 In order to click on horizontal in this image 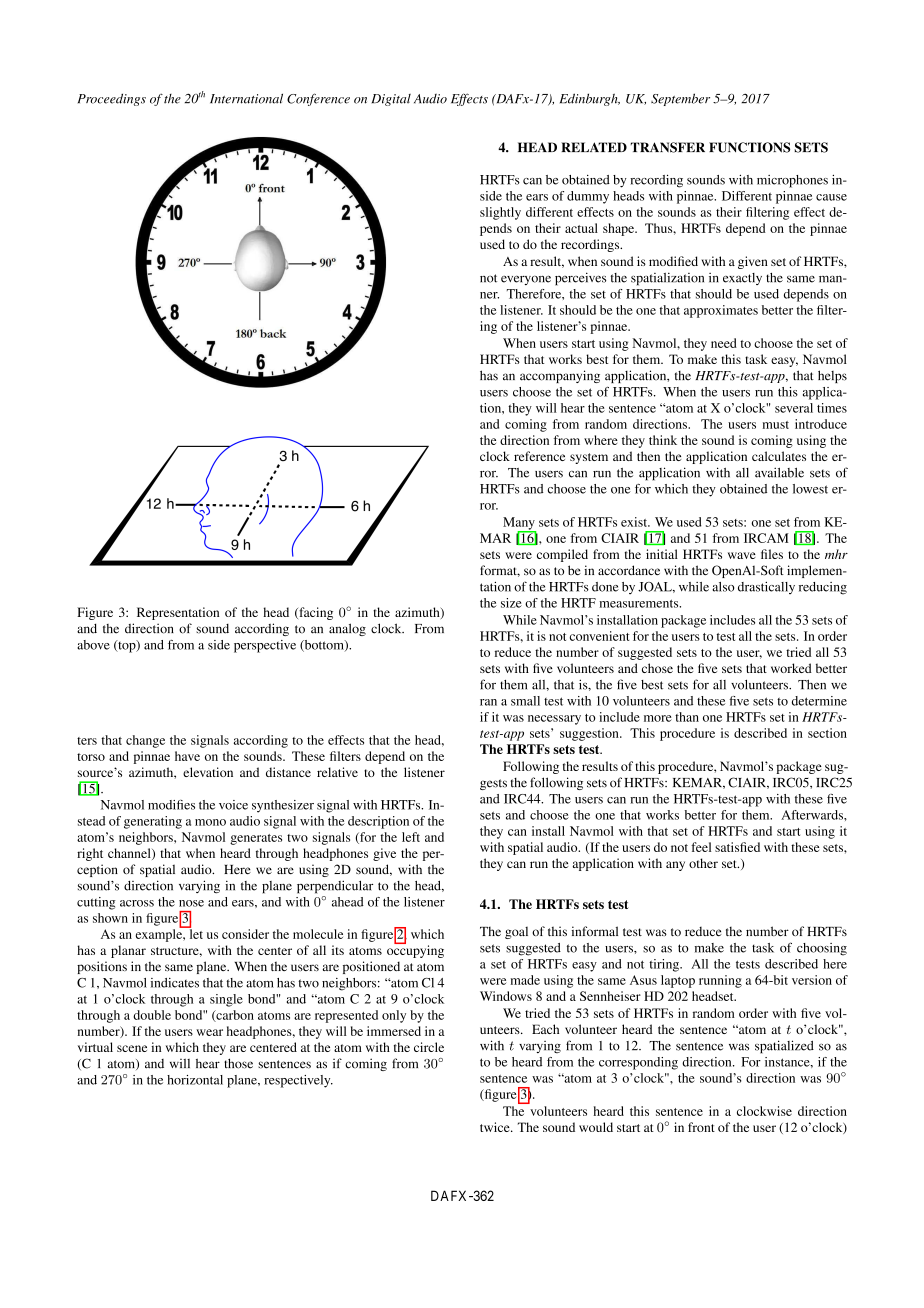, I will do `click(195, 1080)`.
